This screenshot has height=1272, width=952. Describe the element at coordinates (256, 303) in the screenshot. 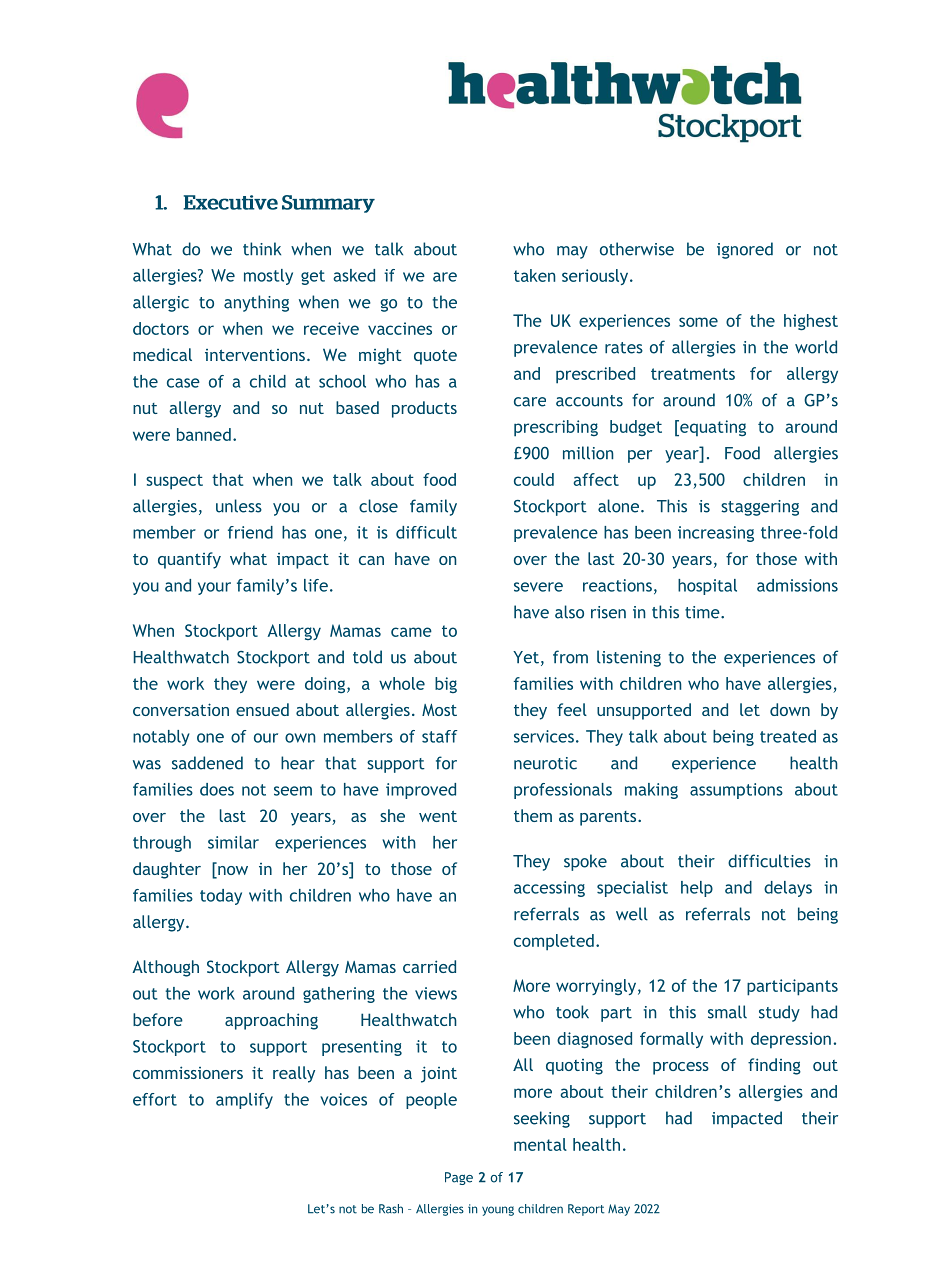

I see `anything` at that location.
